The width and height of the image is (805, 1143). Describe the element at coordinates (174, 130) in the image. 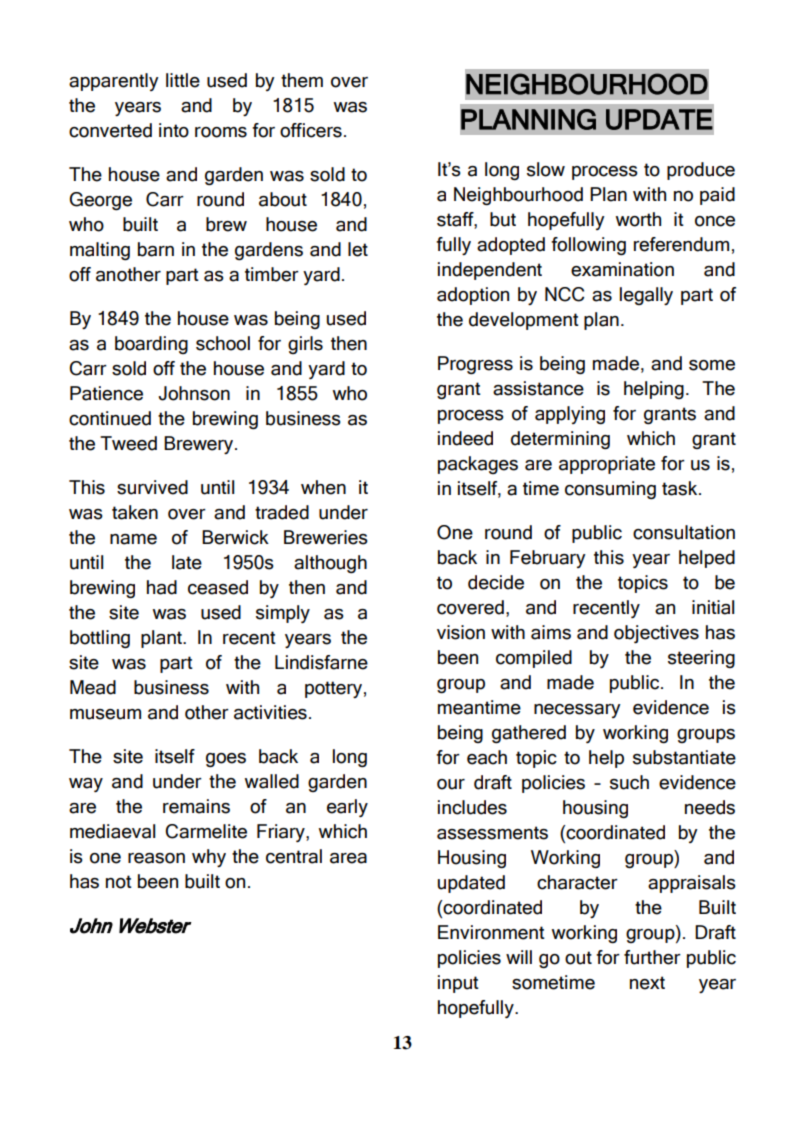

I see `into` at that location.
